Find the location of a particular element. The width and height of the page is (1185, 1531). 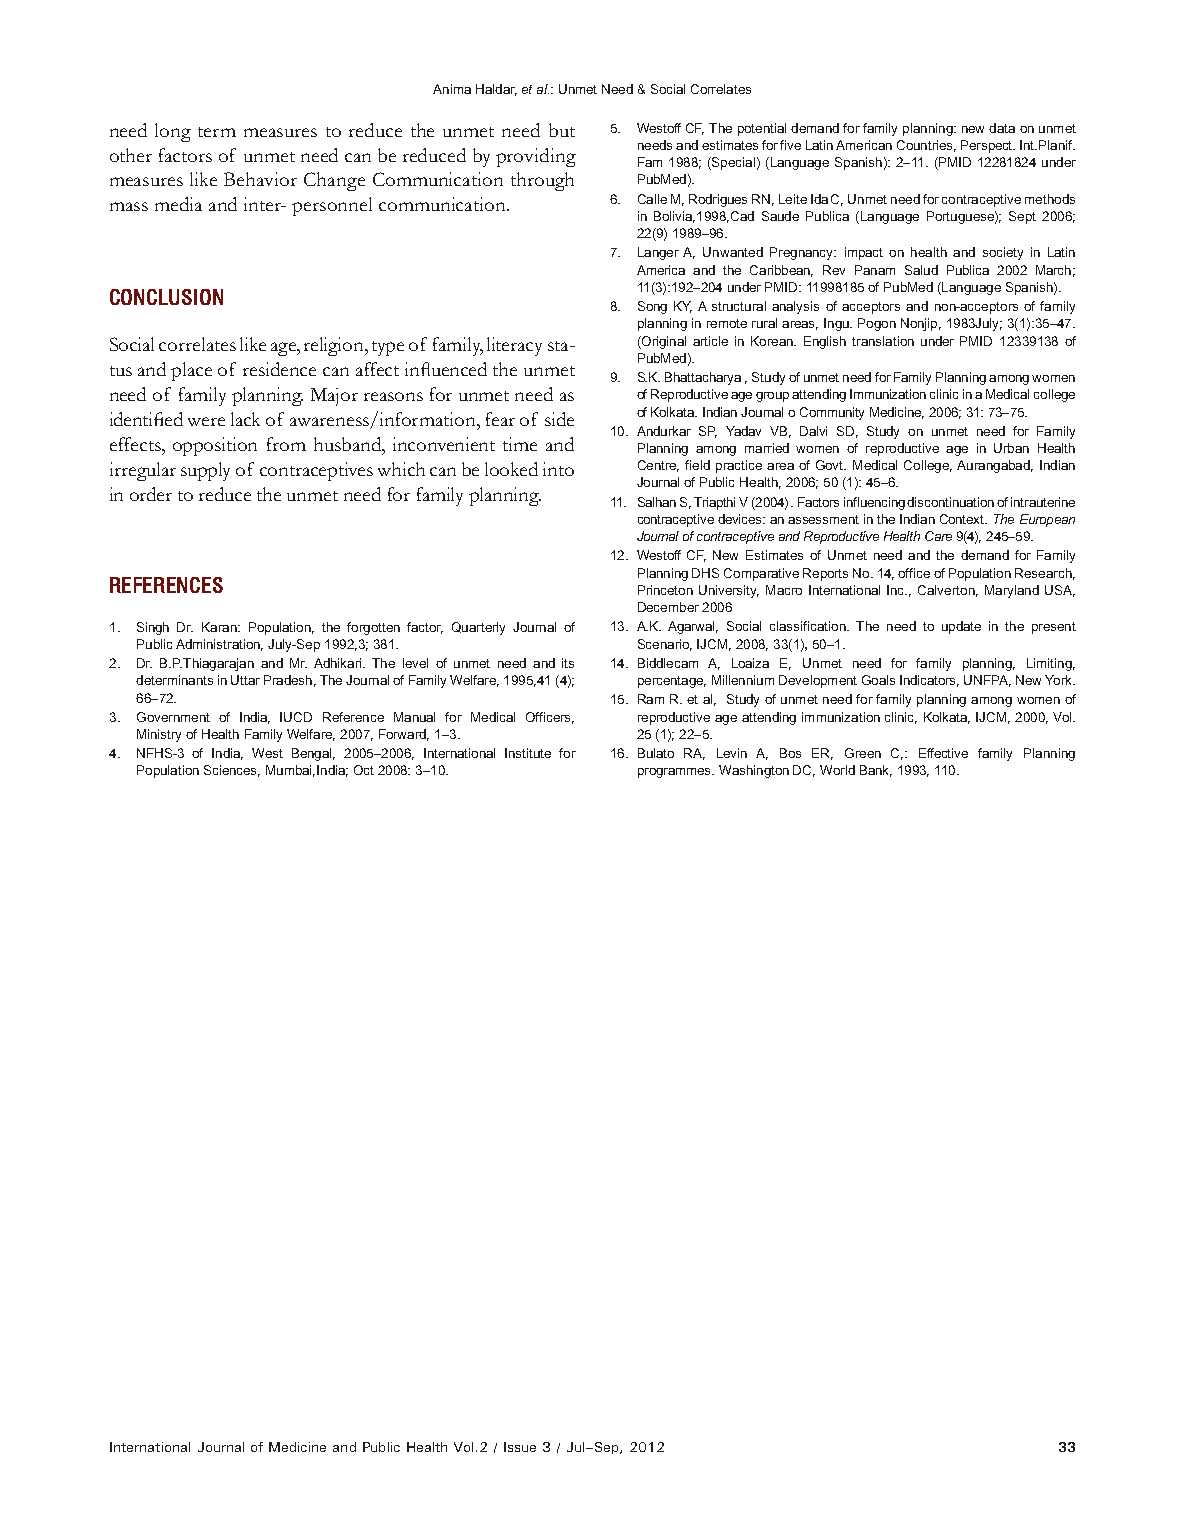

Effective is located at coordinates (943, 753).
